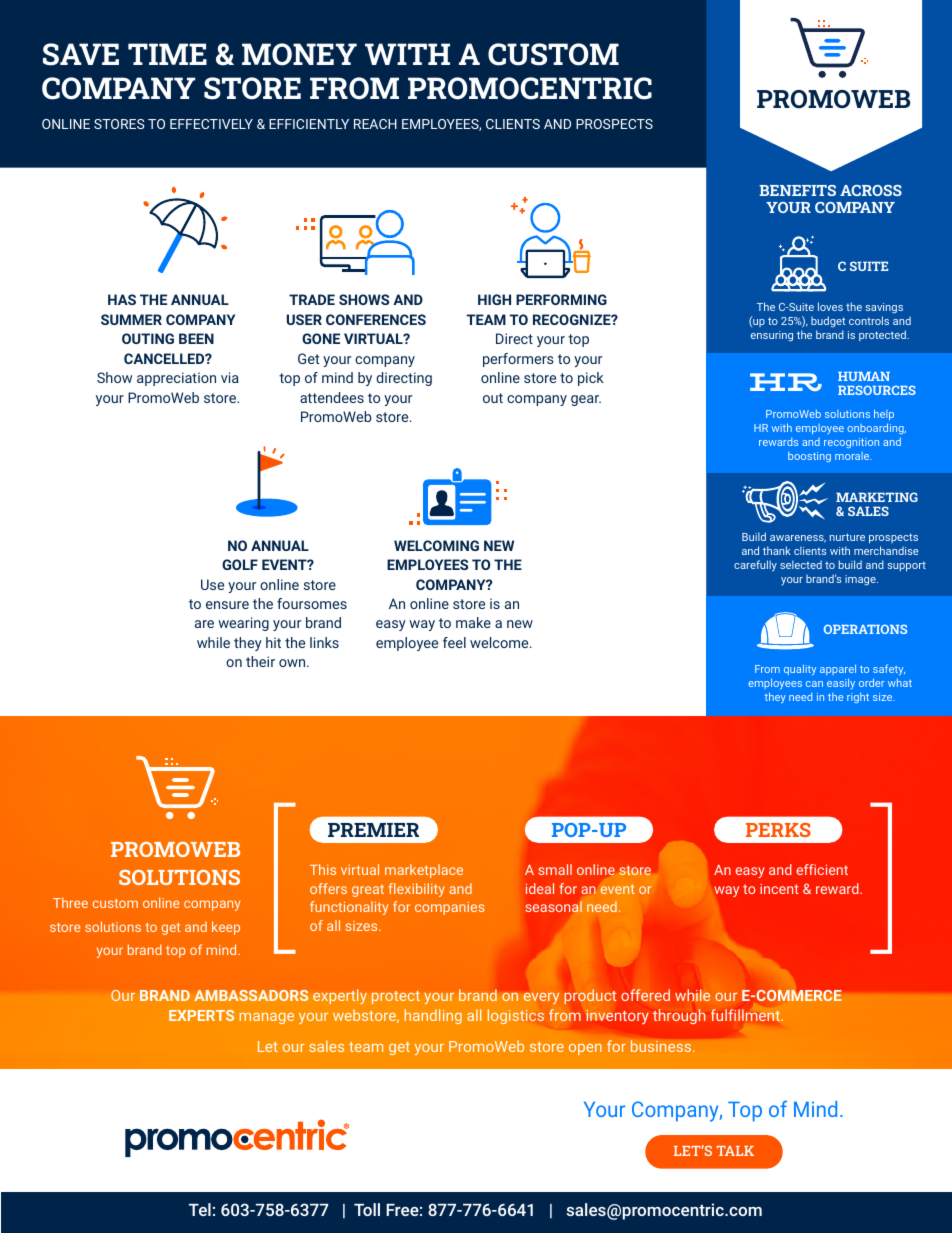  What do you see at coordinates (200, 1209) in the screenshot?
I see `Tel` at bounding box center [200, 1209].
